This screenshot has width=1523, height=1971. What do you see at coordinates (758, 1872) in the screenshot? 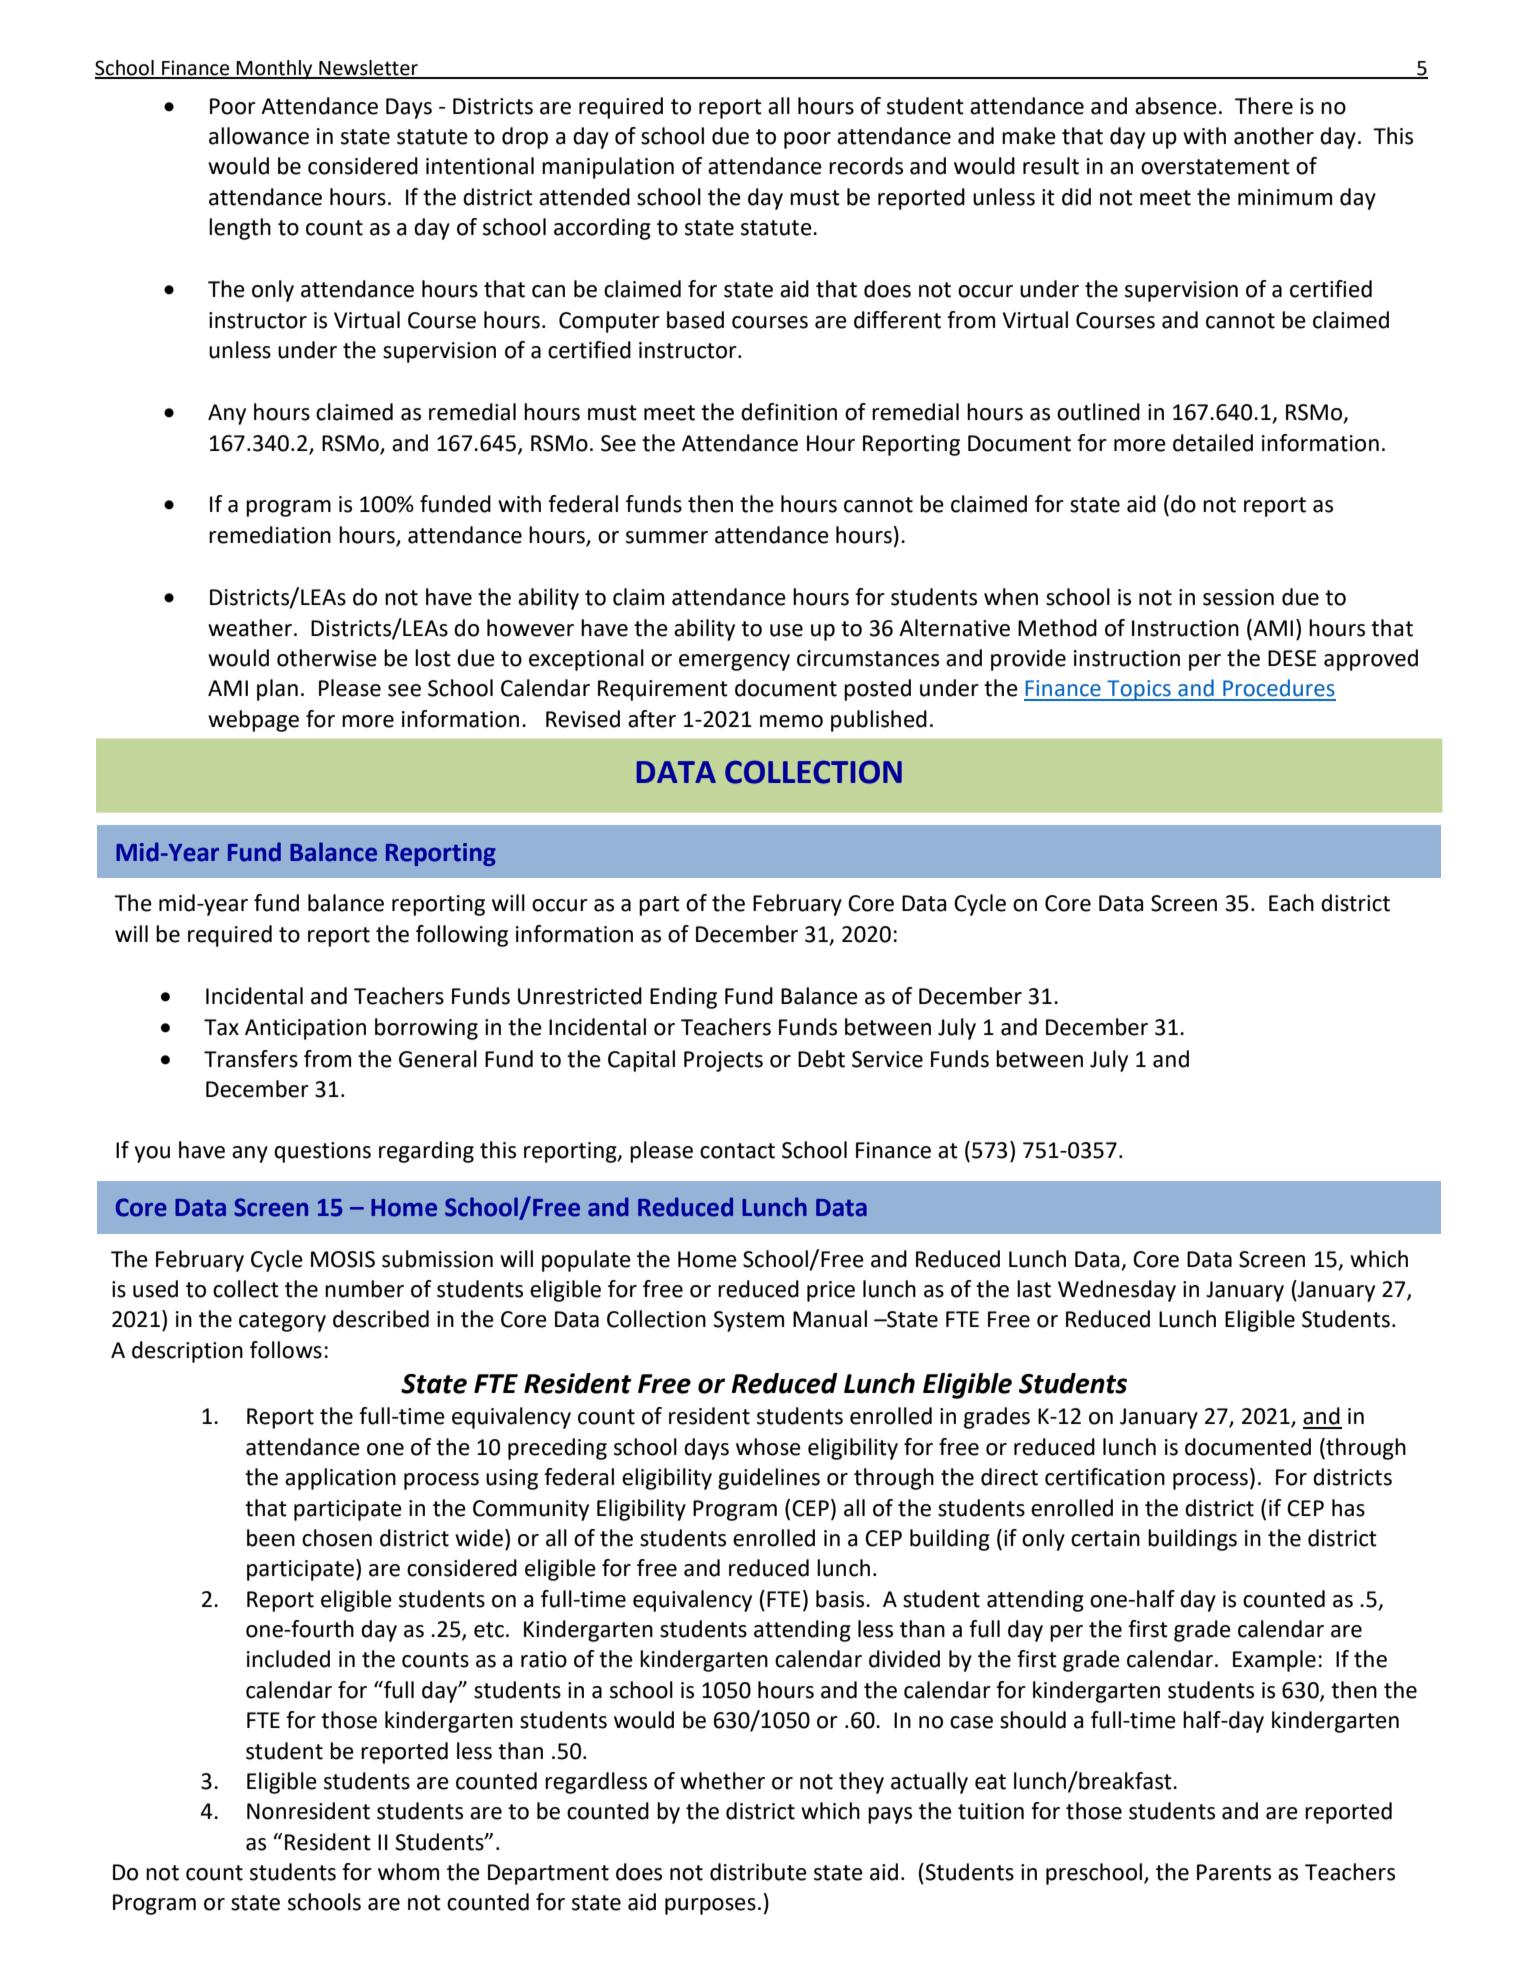
I see `distribute` at bounding box center [758, 1872].
